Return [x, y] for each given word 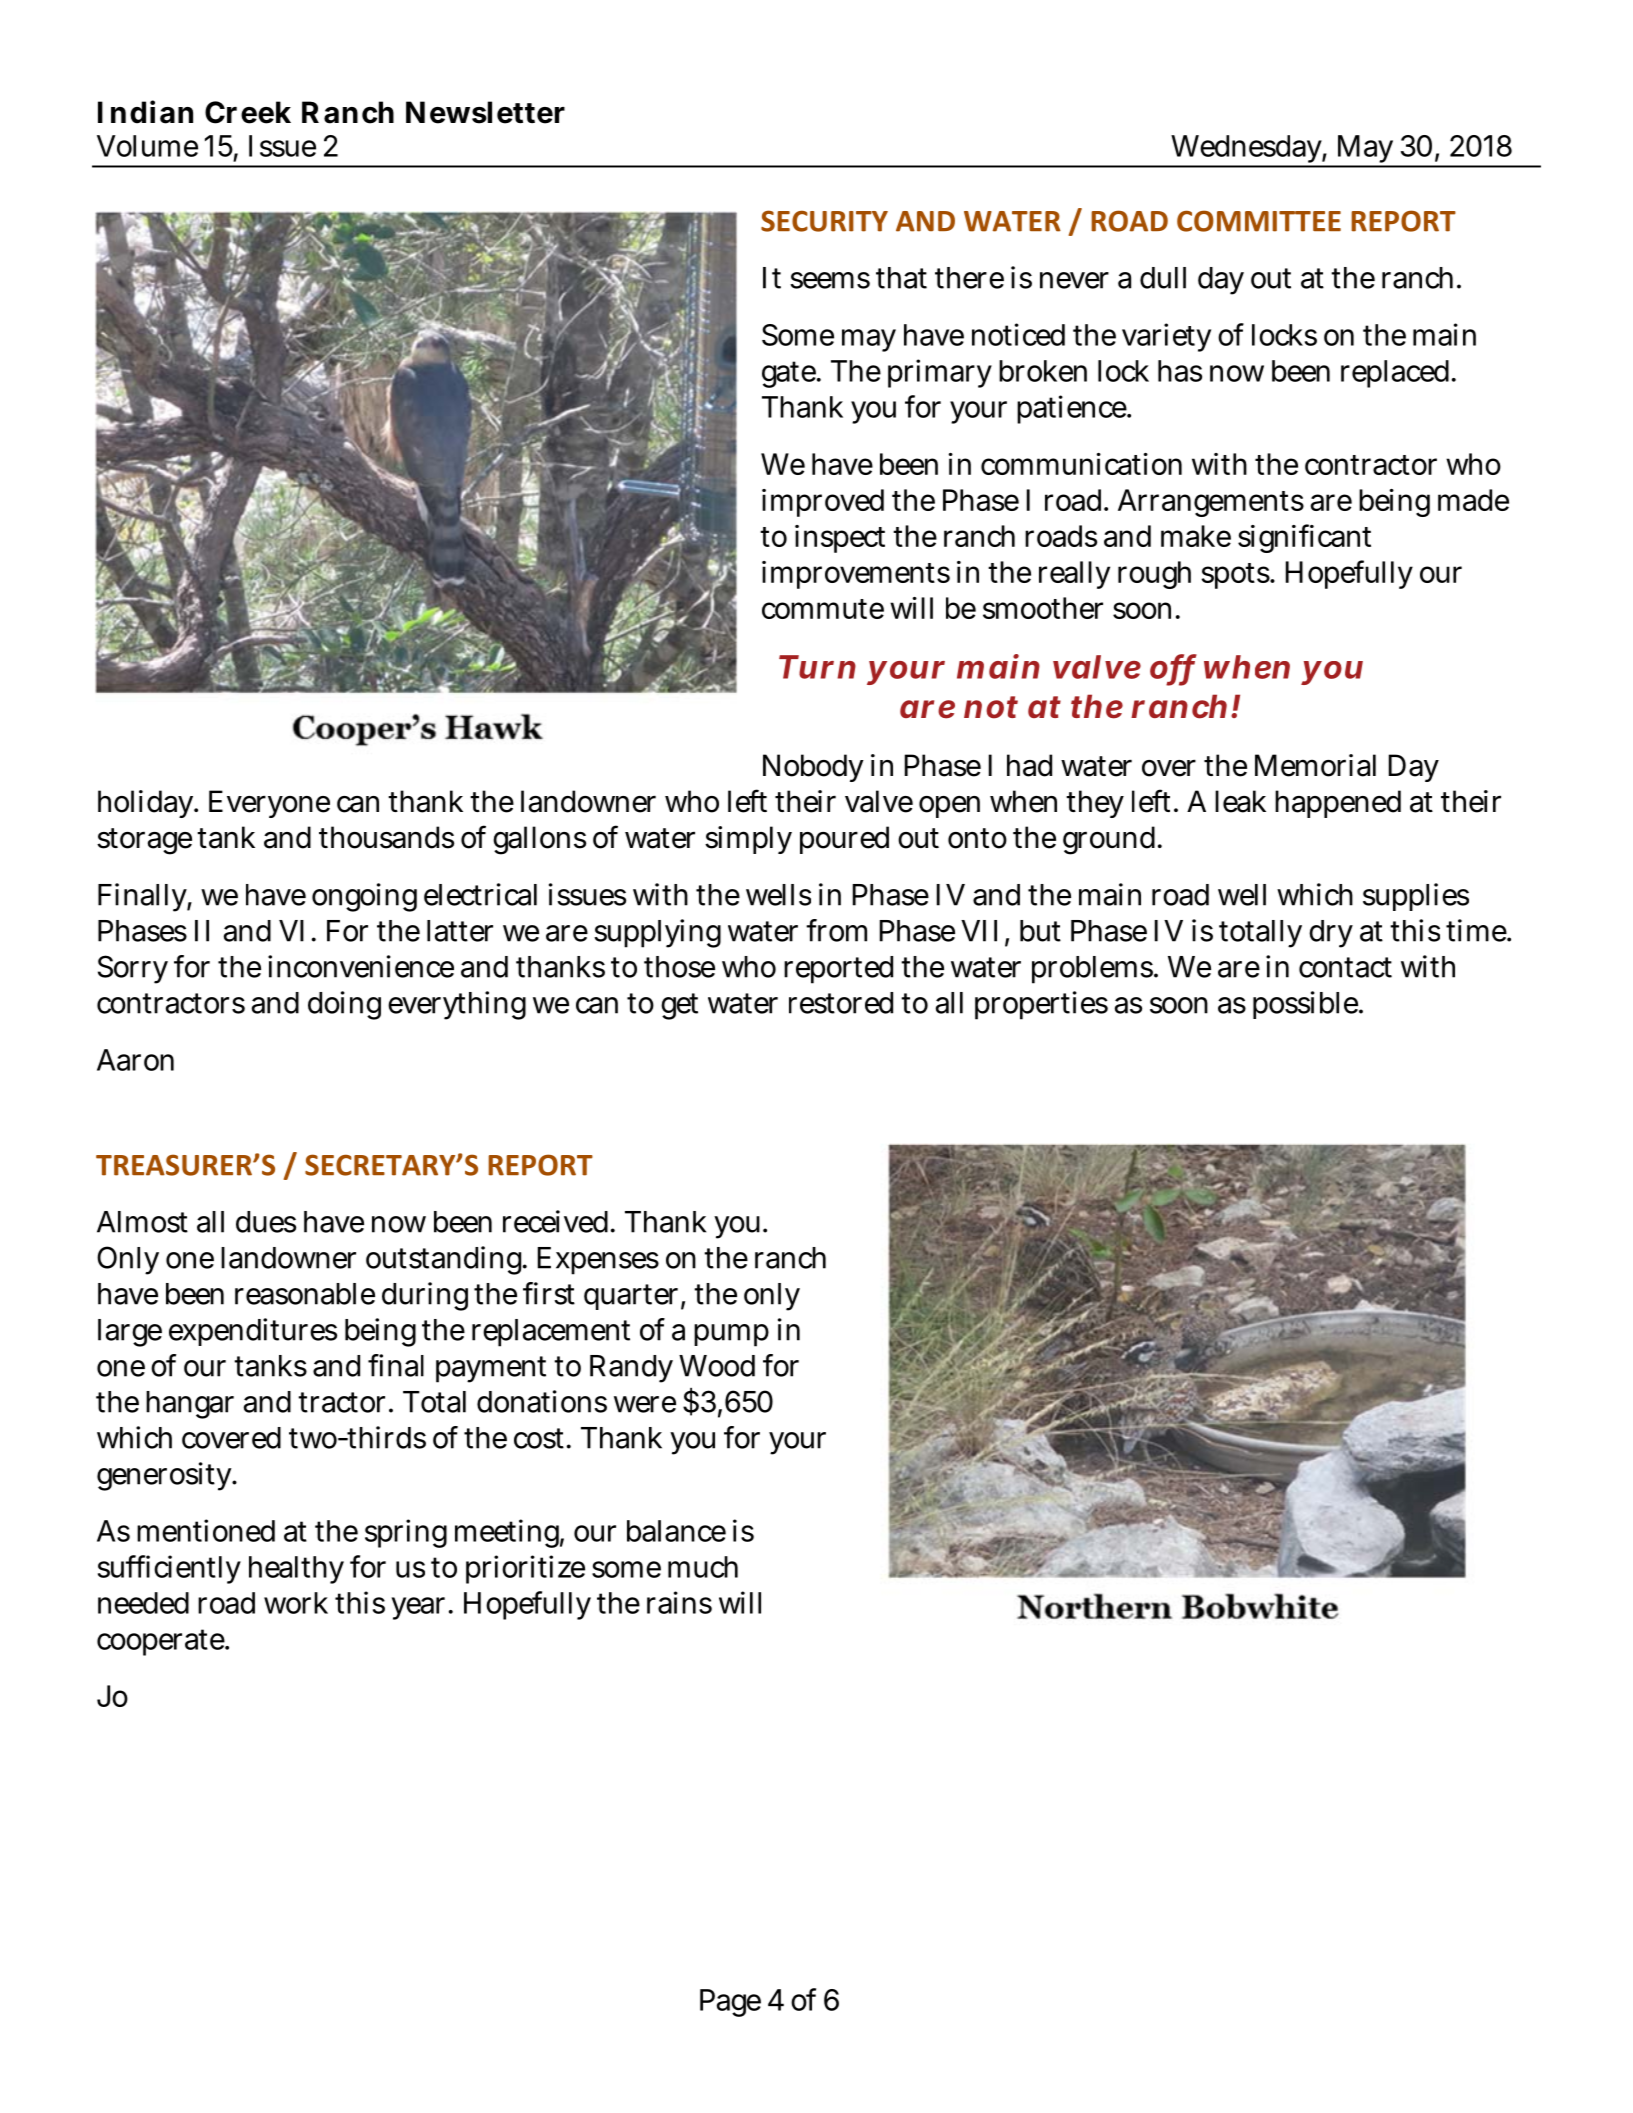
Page [730, 2003]
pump [731, 1335]
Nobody [813, 768]
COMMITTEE [1259, 221]
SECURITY [824, 221]
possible [1306, 1005]
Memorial [1315, 765]
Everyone [269, 804]
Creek [248, 112]
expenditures [253, 1332]
